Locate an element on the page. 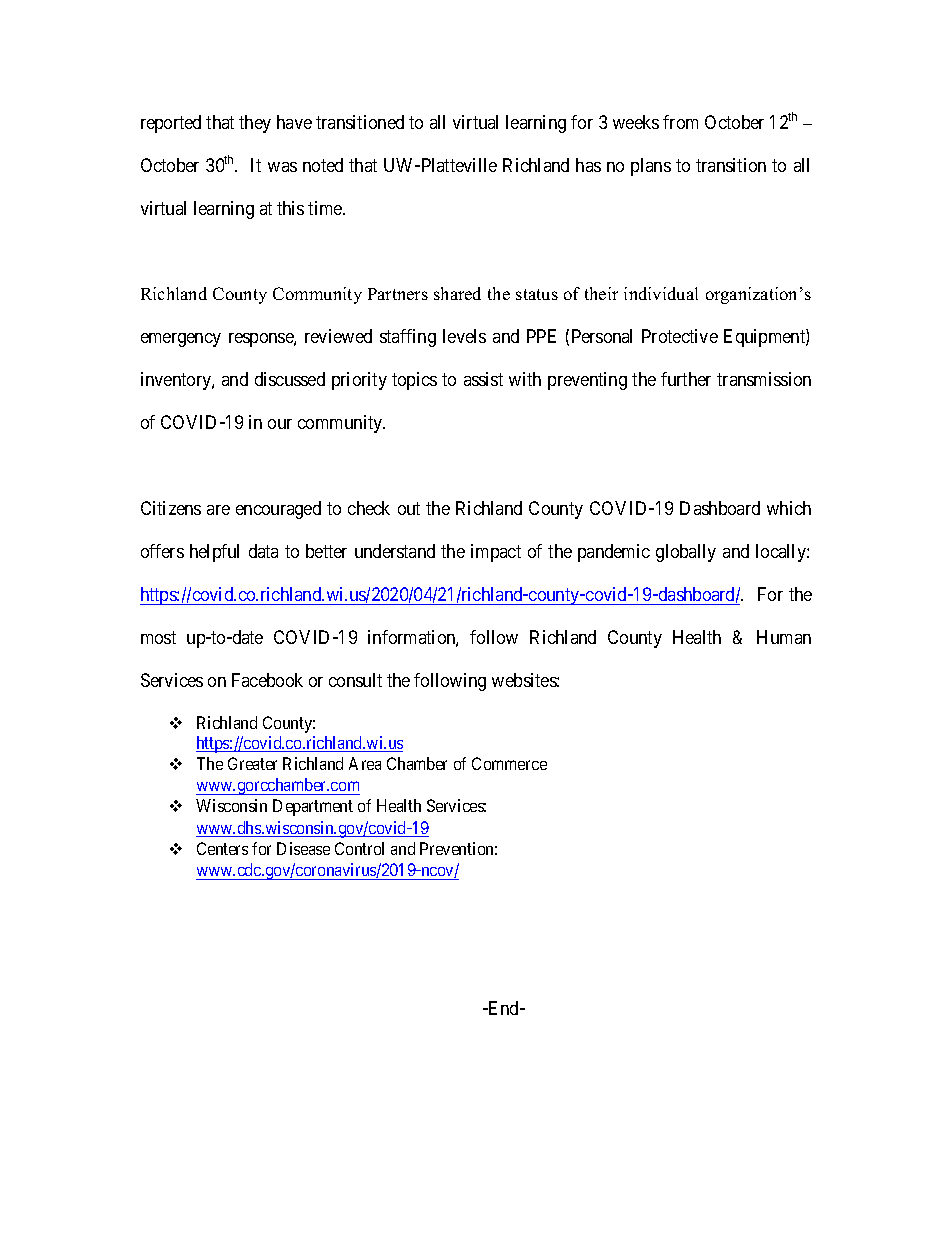 This page has width=952, height=1233. encouraged is located at coordinates (278, 510).
